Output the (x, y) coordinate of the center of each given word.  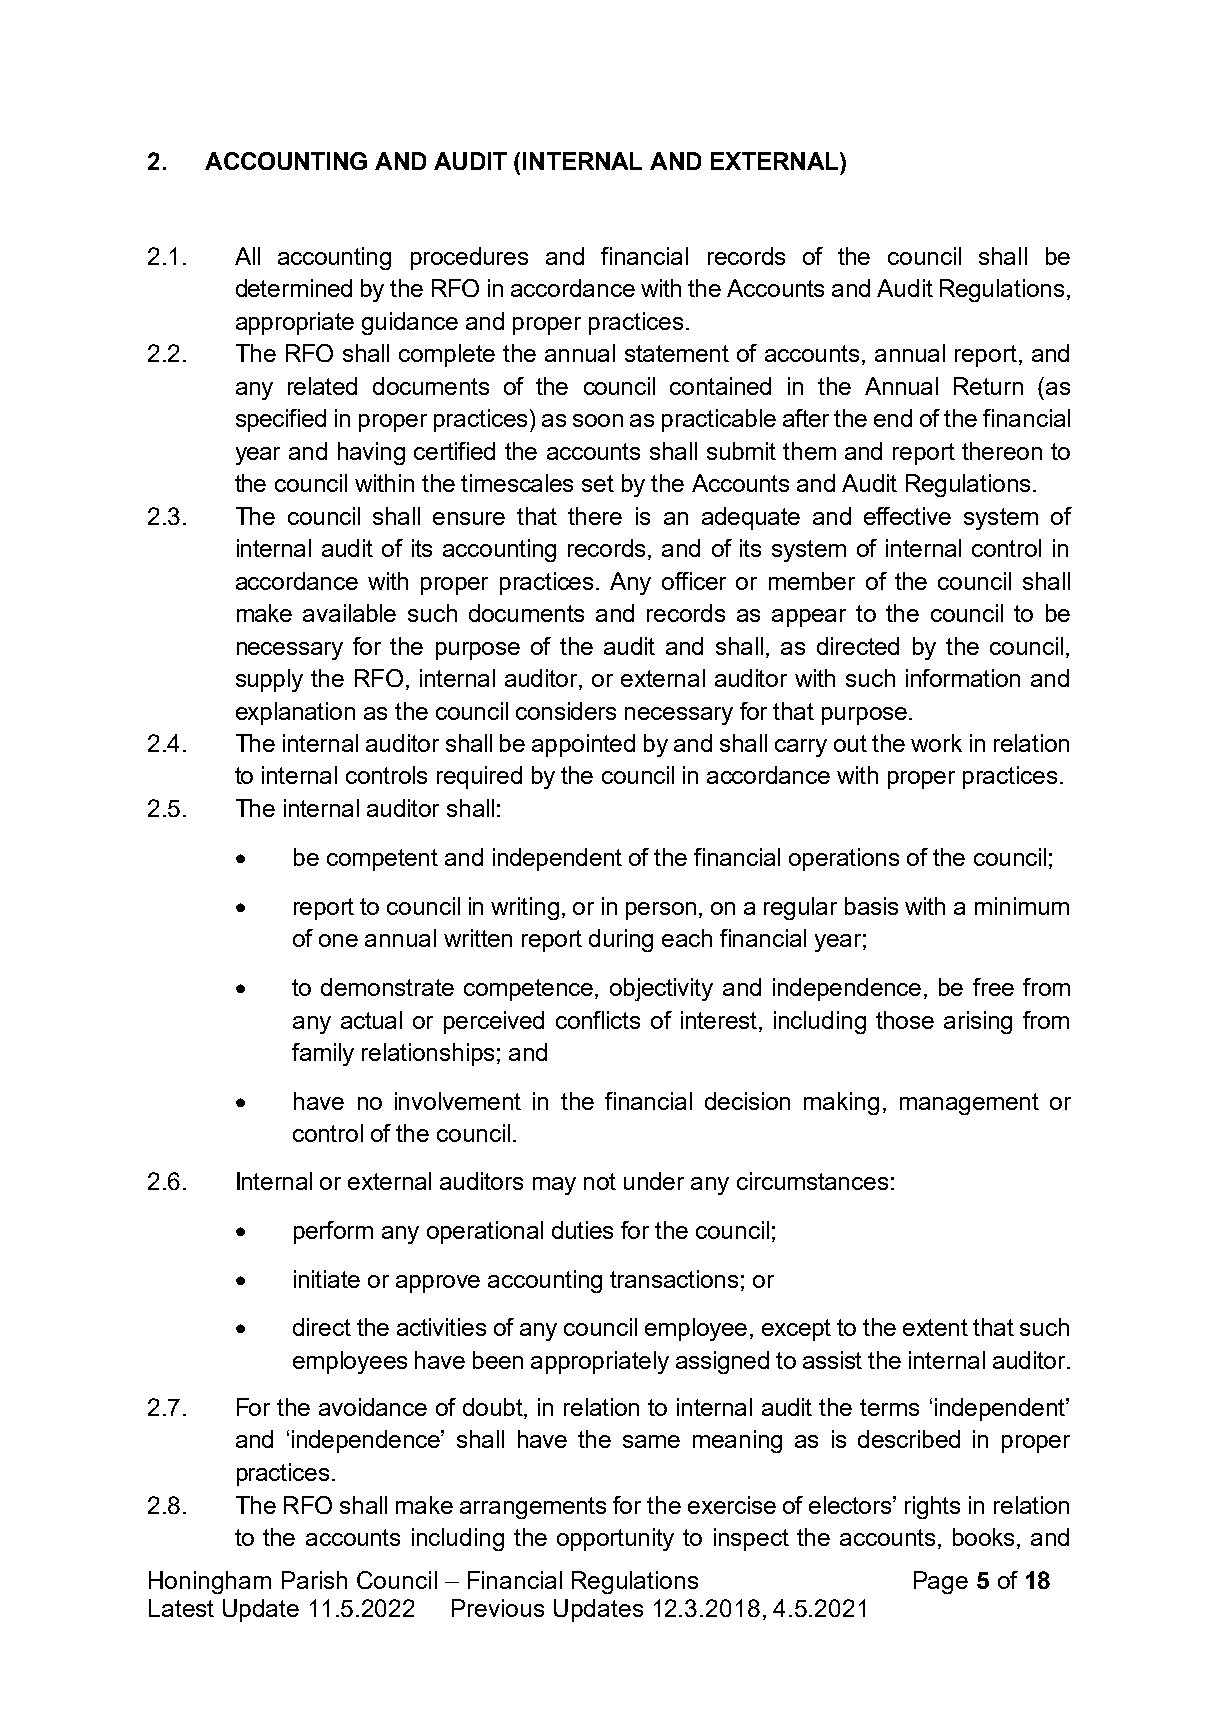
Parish (314, 1580)
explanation (295, 713)
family (323, 1054)
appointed (583, 745)
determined (294, 288)
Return (988, 386)
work (936, 743)
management (969, 1104)
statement (677, 353)
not (600, 1181)
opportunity (615, 1539)
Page (941, 1582)
